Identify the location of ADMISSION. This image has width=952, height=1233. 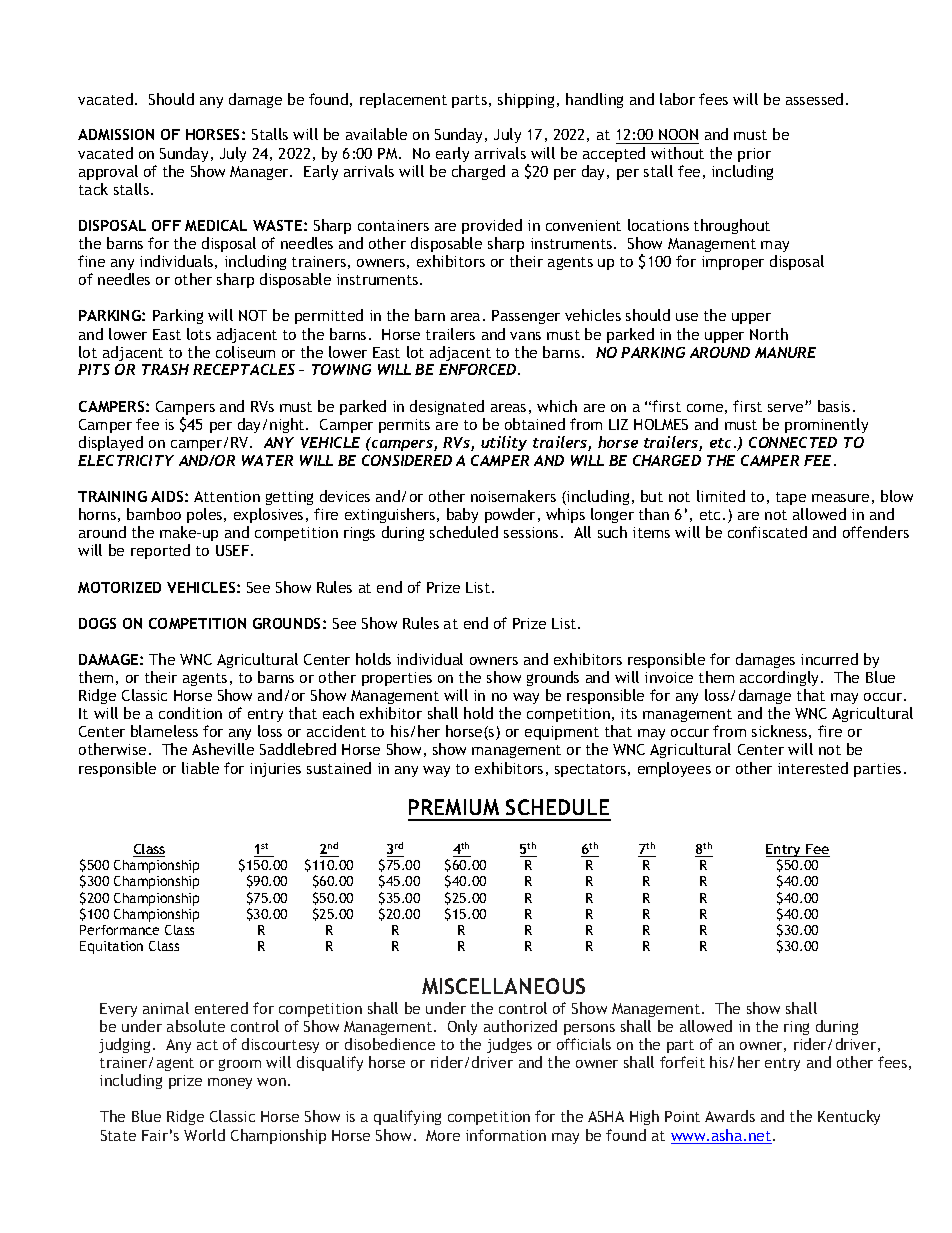
(116, 134).
